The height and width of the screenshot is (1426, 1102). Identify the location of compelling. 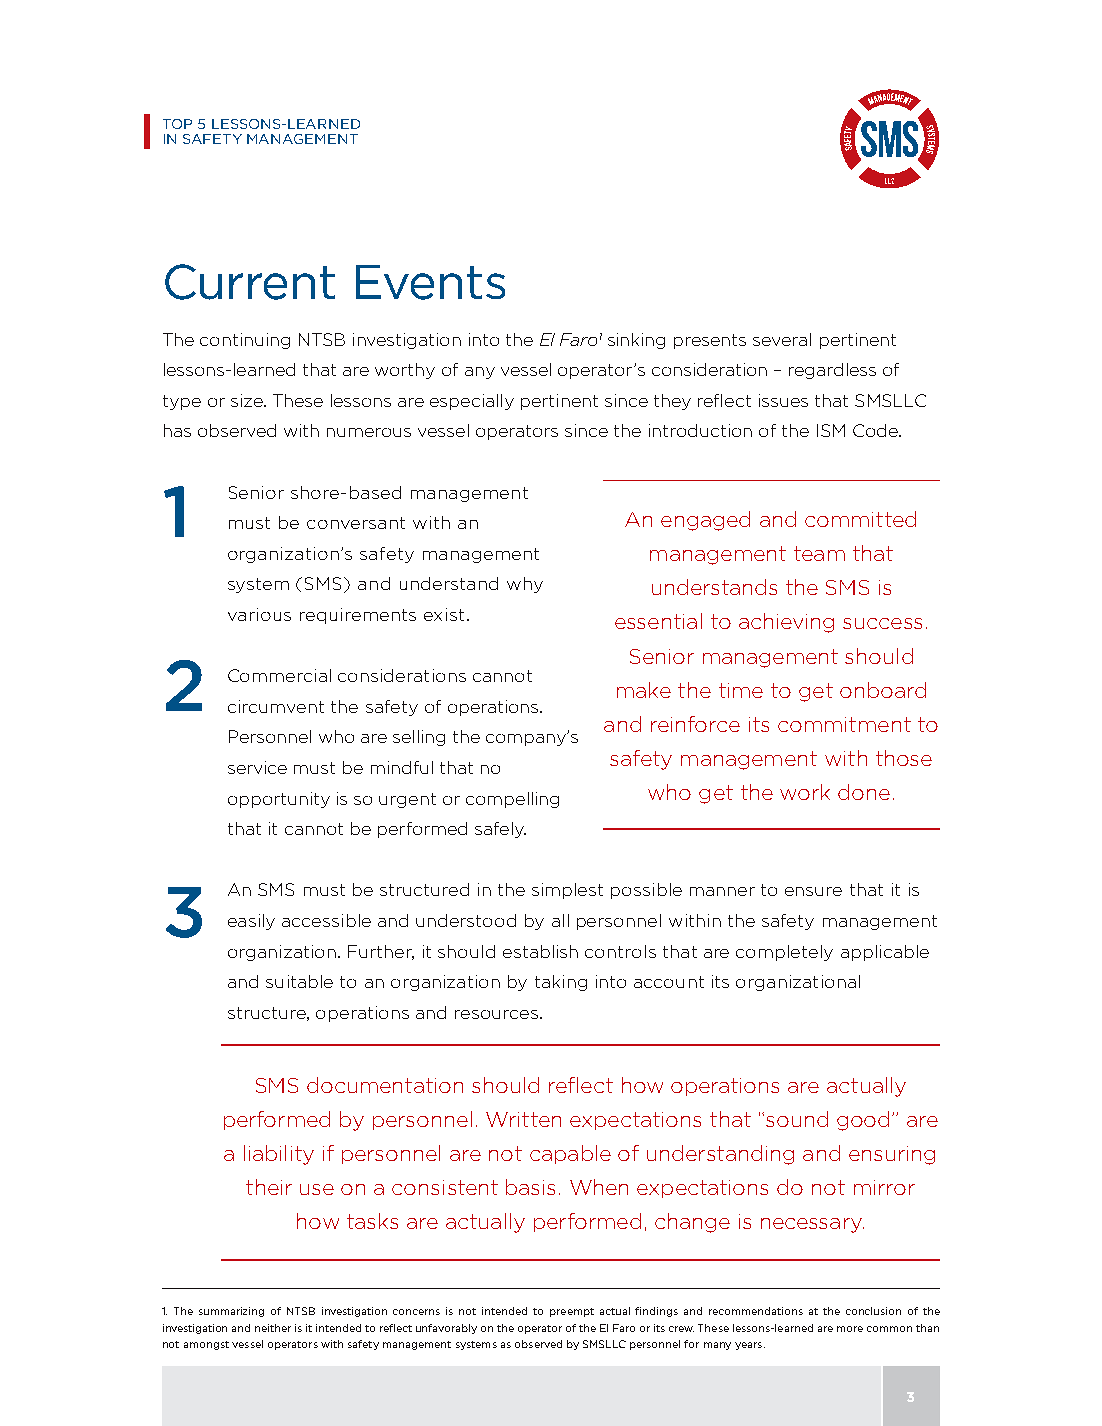
(512, 800).
